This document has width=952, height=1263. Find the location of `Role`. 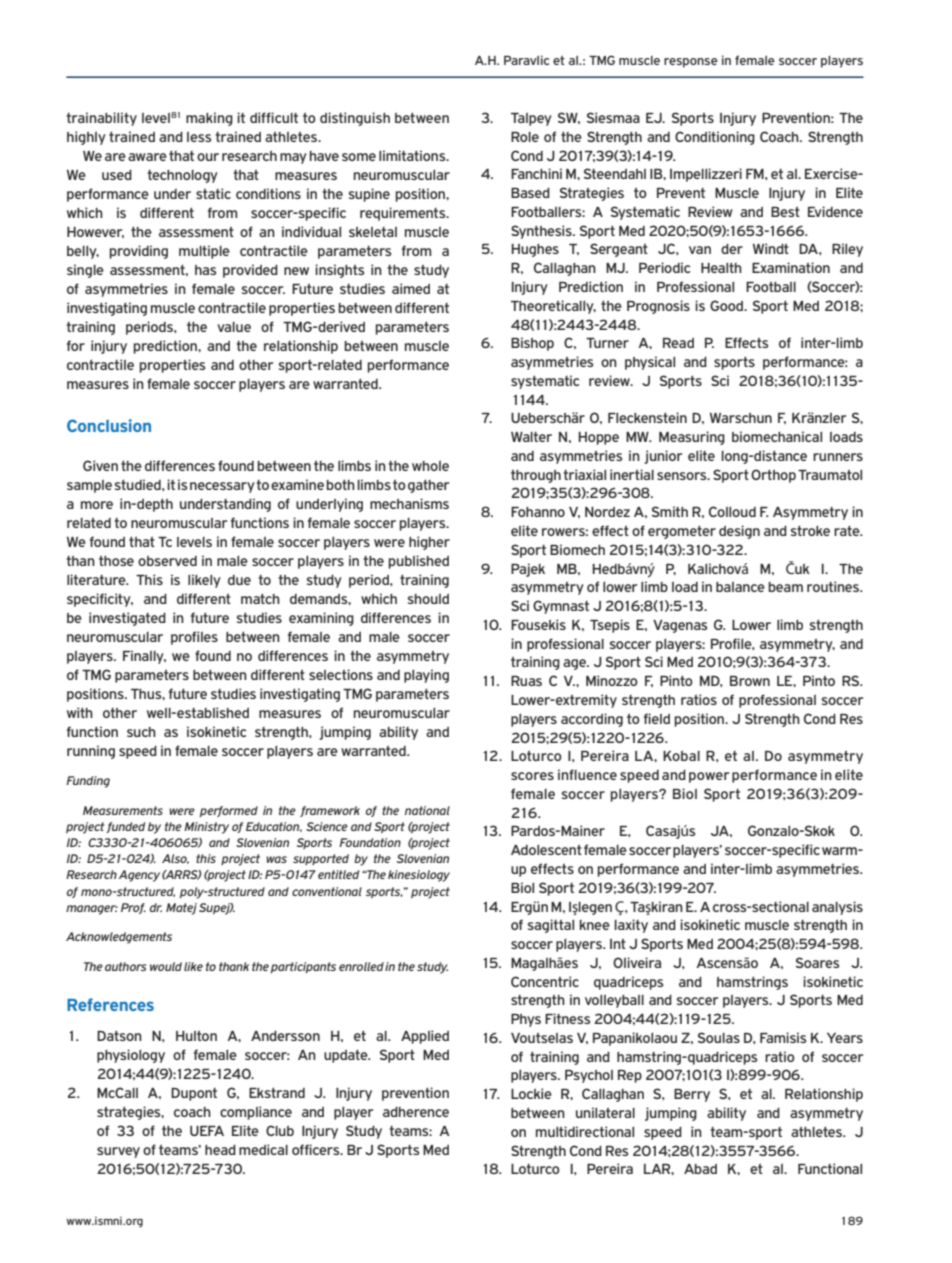

Role is located at coordinates (525, 137).
